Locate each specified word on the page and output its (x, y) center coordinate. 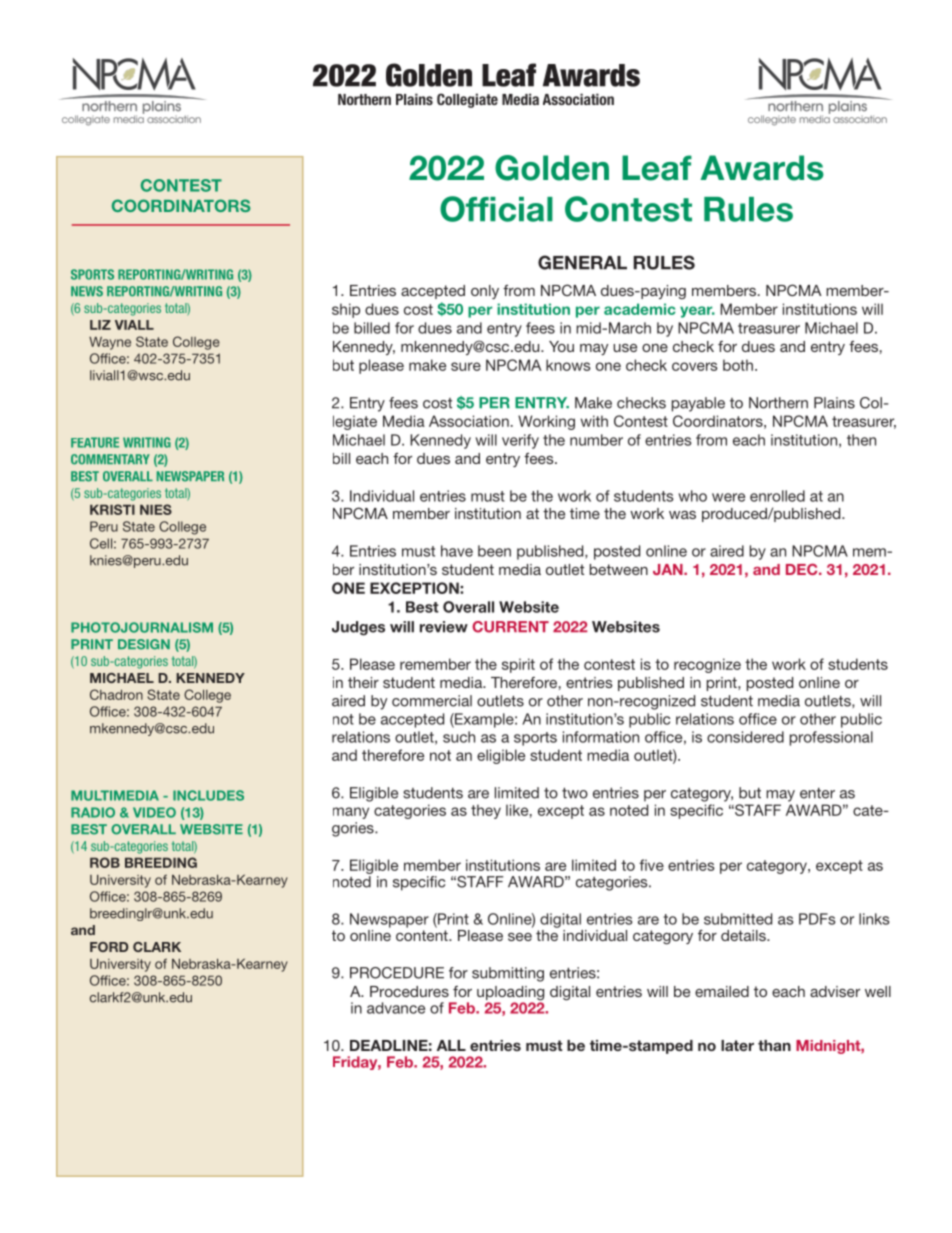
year (697, 312)
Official (496, 209)
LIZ (100, 325)
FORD (109, 947)
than (774, 1045)
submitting (508, 974)
